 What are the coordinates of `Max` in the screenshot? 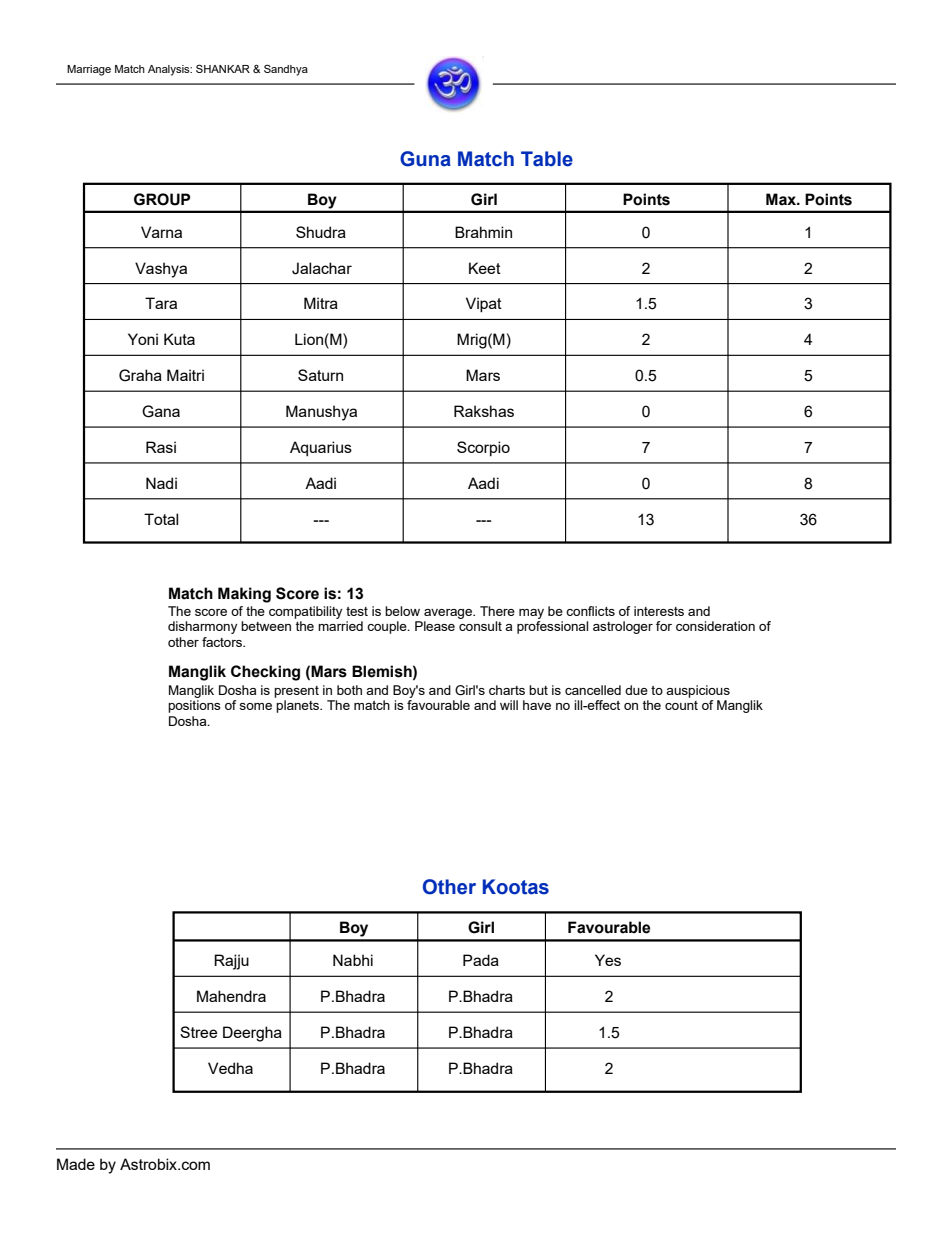 It's located at (782, 199).
